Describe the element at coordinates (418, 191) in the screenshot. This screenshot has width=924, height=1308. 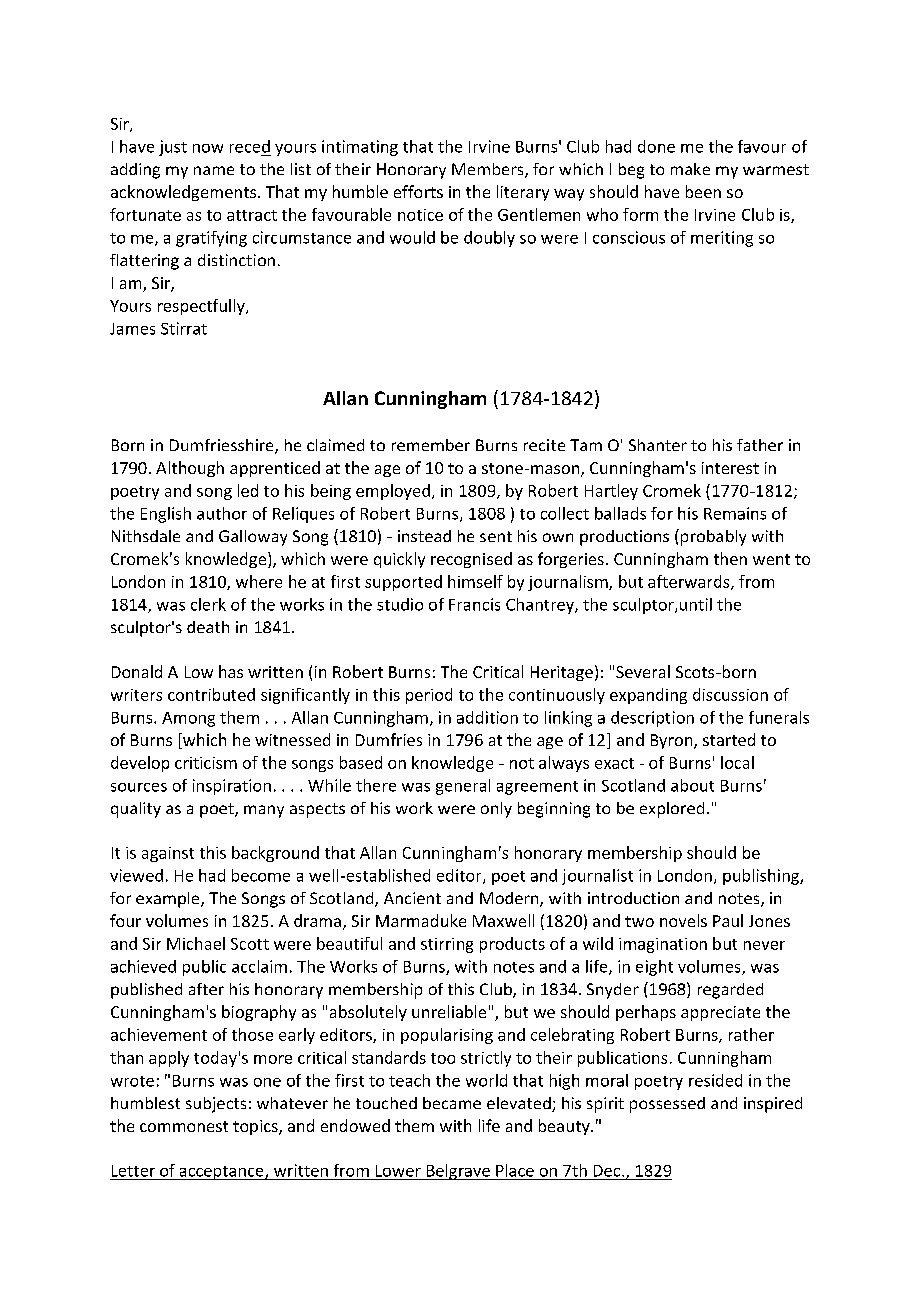
I see `efforts` at that location.
